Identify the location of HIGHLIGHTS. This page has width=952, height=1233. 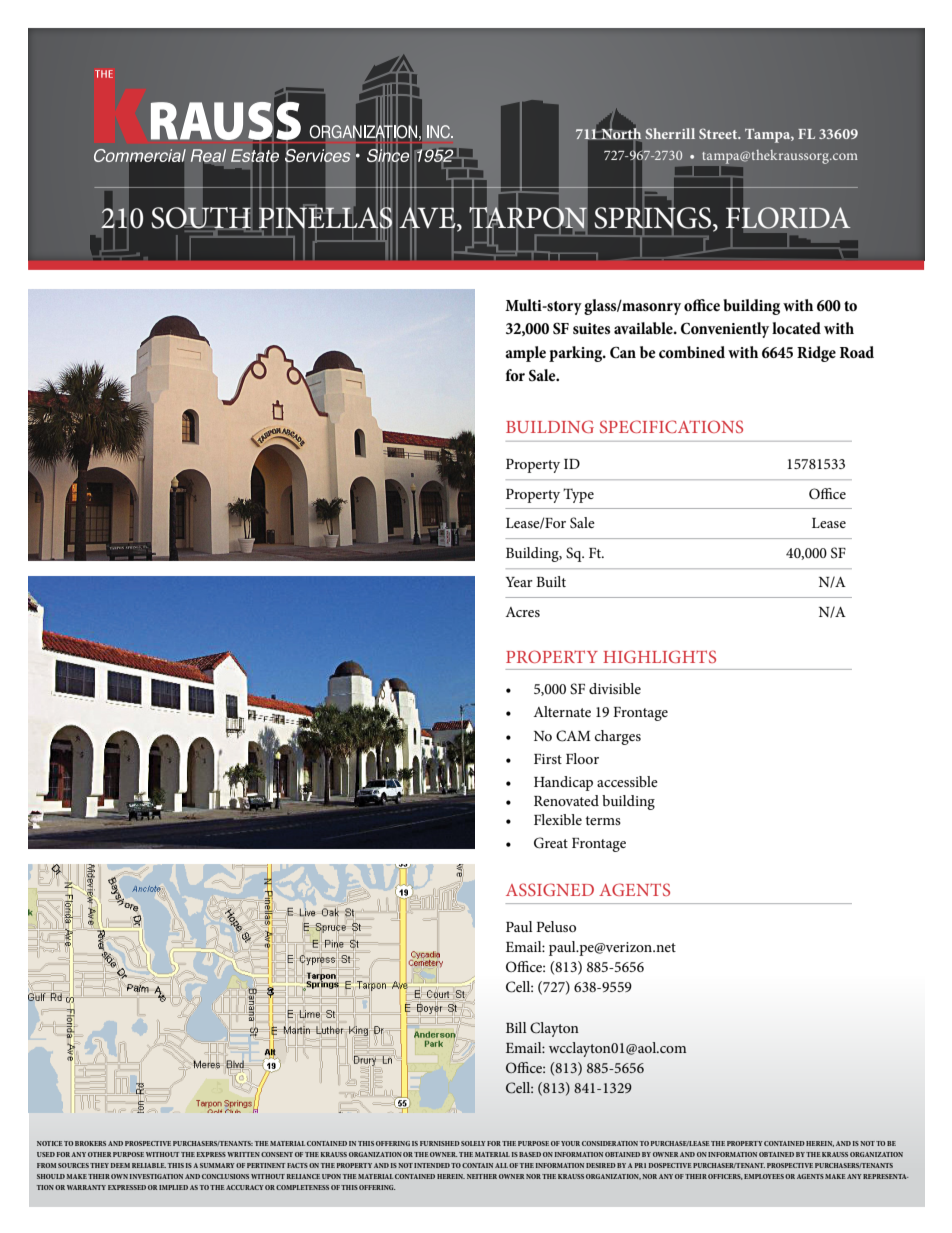
(659, 656).
